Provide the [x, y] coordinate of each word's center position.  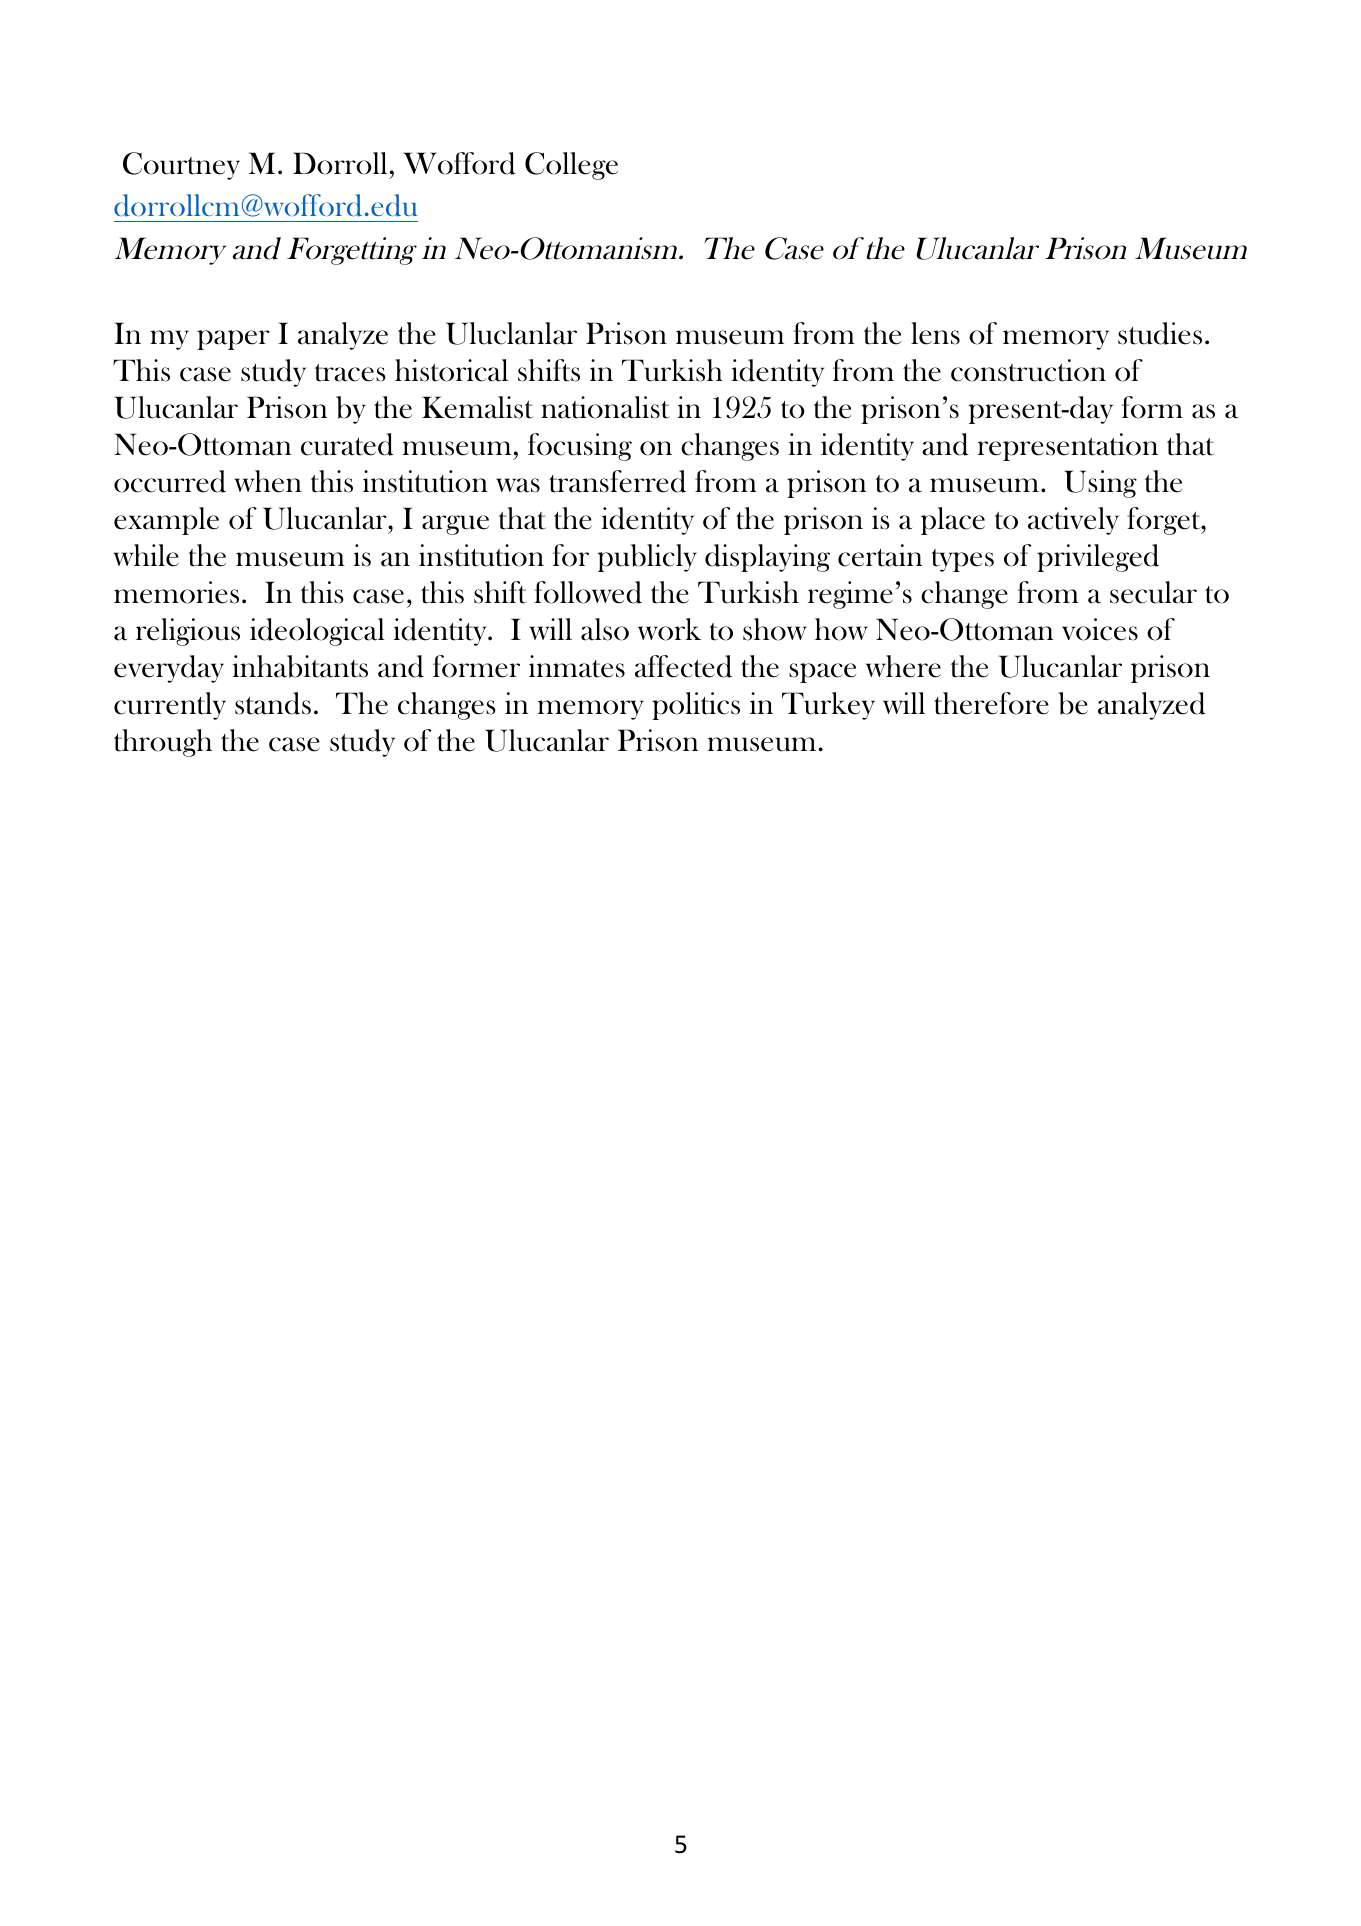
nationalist [605, 407]
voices [1100, 629]
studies [1160, 333]
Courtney [181, 166]
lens [935, 333]
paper [233, 340]
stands [273, 703]
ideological [317, 632]
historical [451, 370]
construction [1028, 370]
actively [1073, 521]
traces [350, 373]
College [571, 166]
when [268, 481]
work [670, 629]
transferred [617, 481]
